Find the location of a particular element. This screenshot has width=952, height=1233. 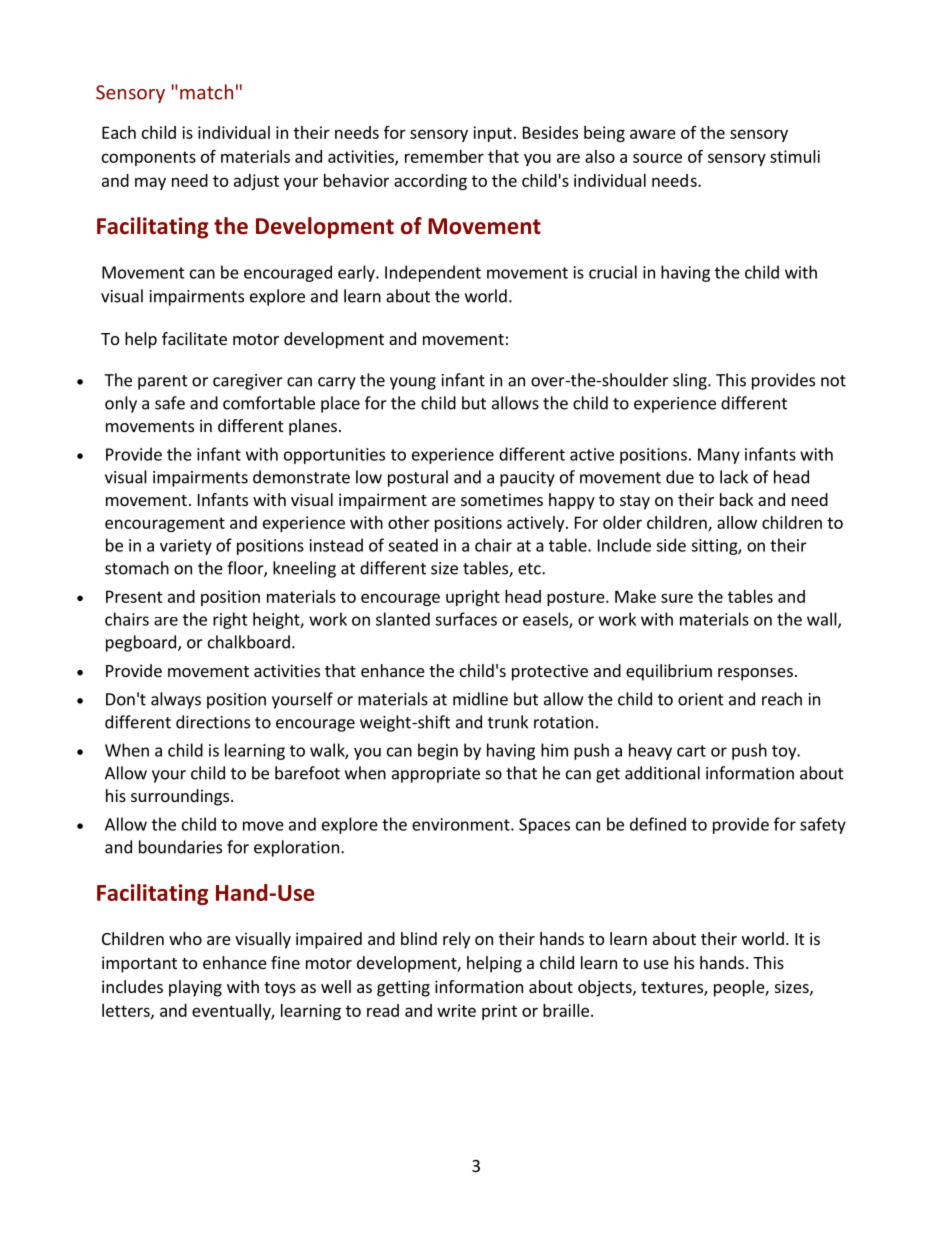

match is located at coordinates (206, 92).
